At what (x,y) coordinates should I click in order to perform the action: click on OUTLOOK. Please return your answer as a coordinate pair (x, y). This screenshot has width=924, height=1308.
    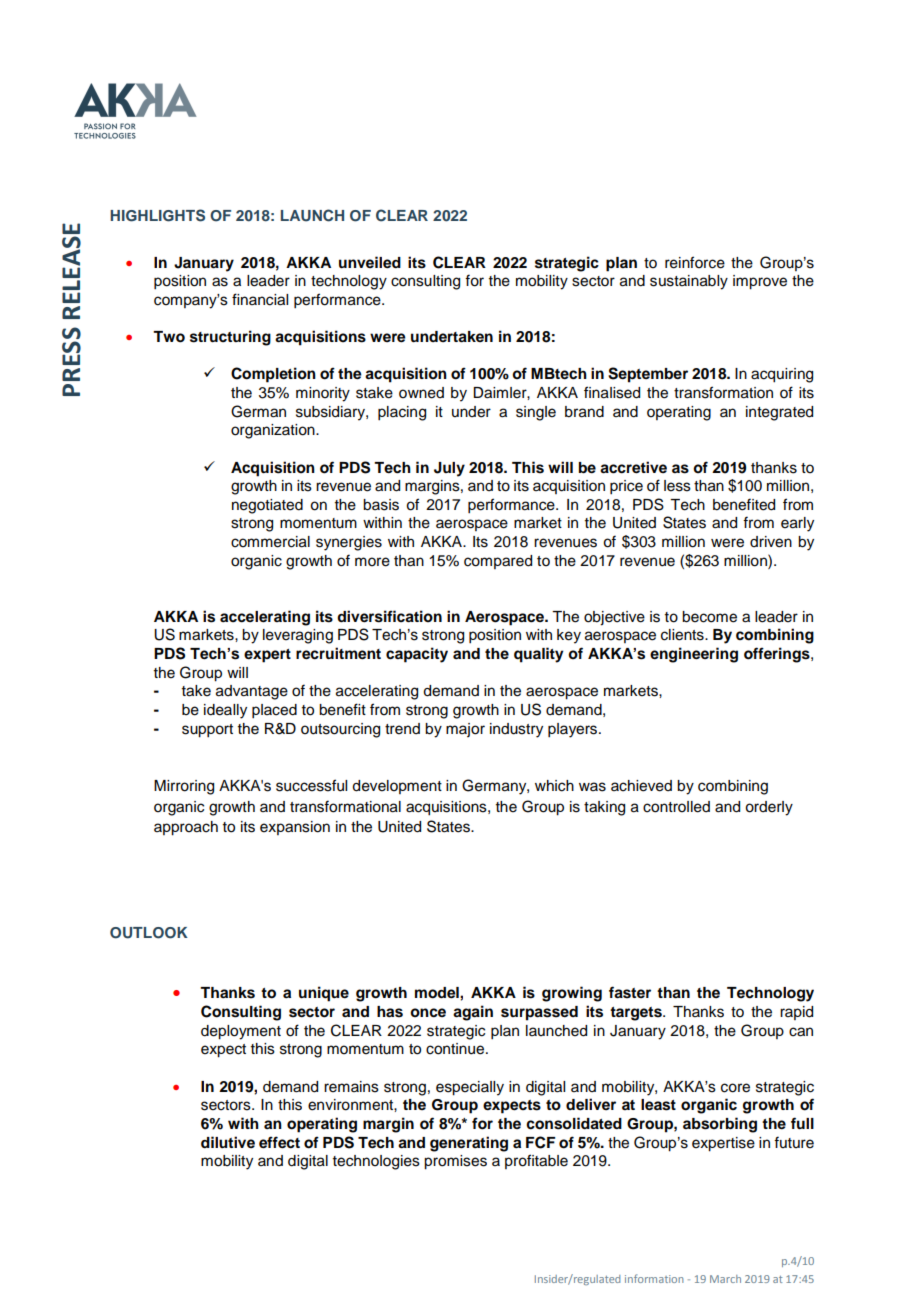
    Looking at the image, I should click on (149, 933).
